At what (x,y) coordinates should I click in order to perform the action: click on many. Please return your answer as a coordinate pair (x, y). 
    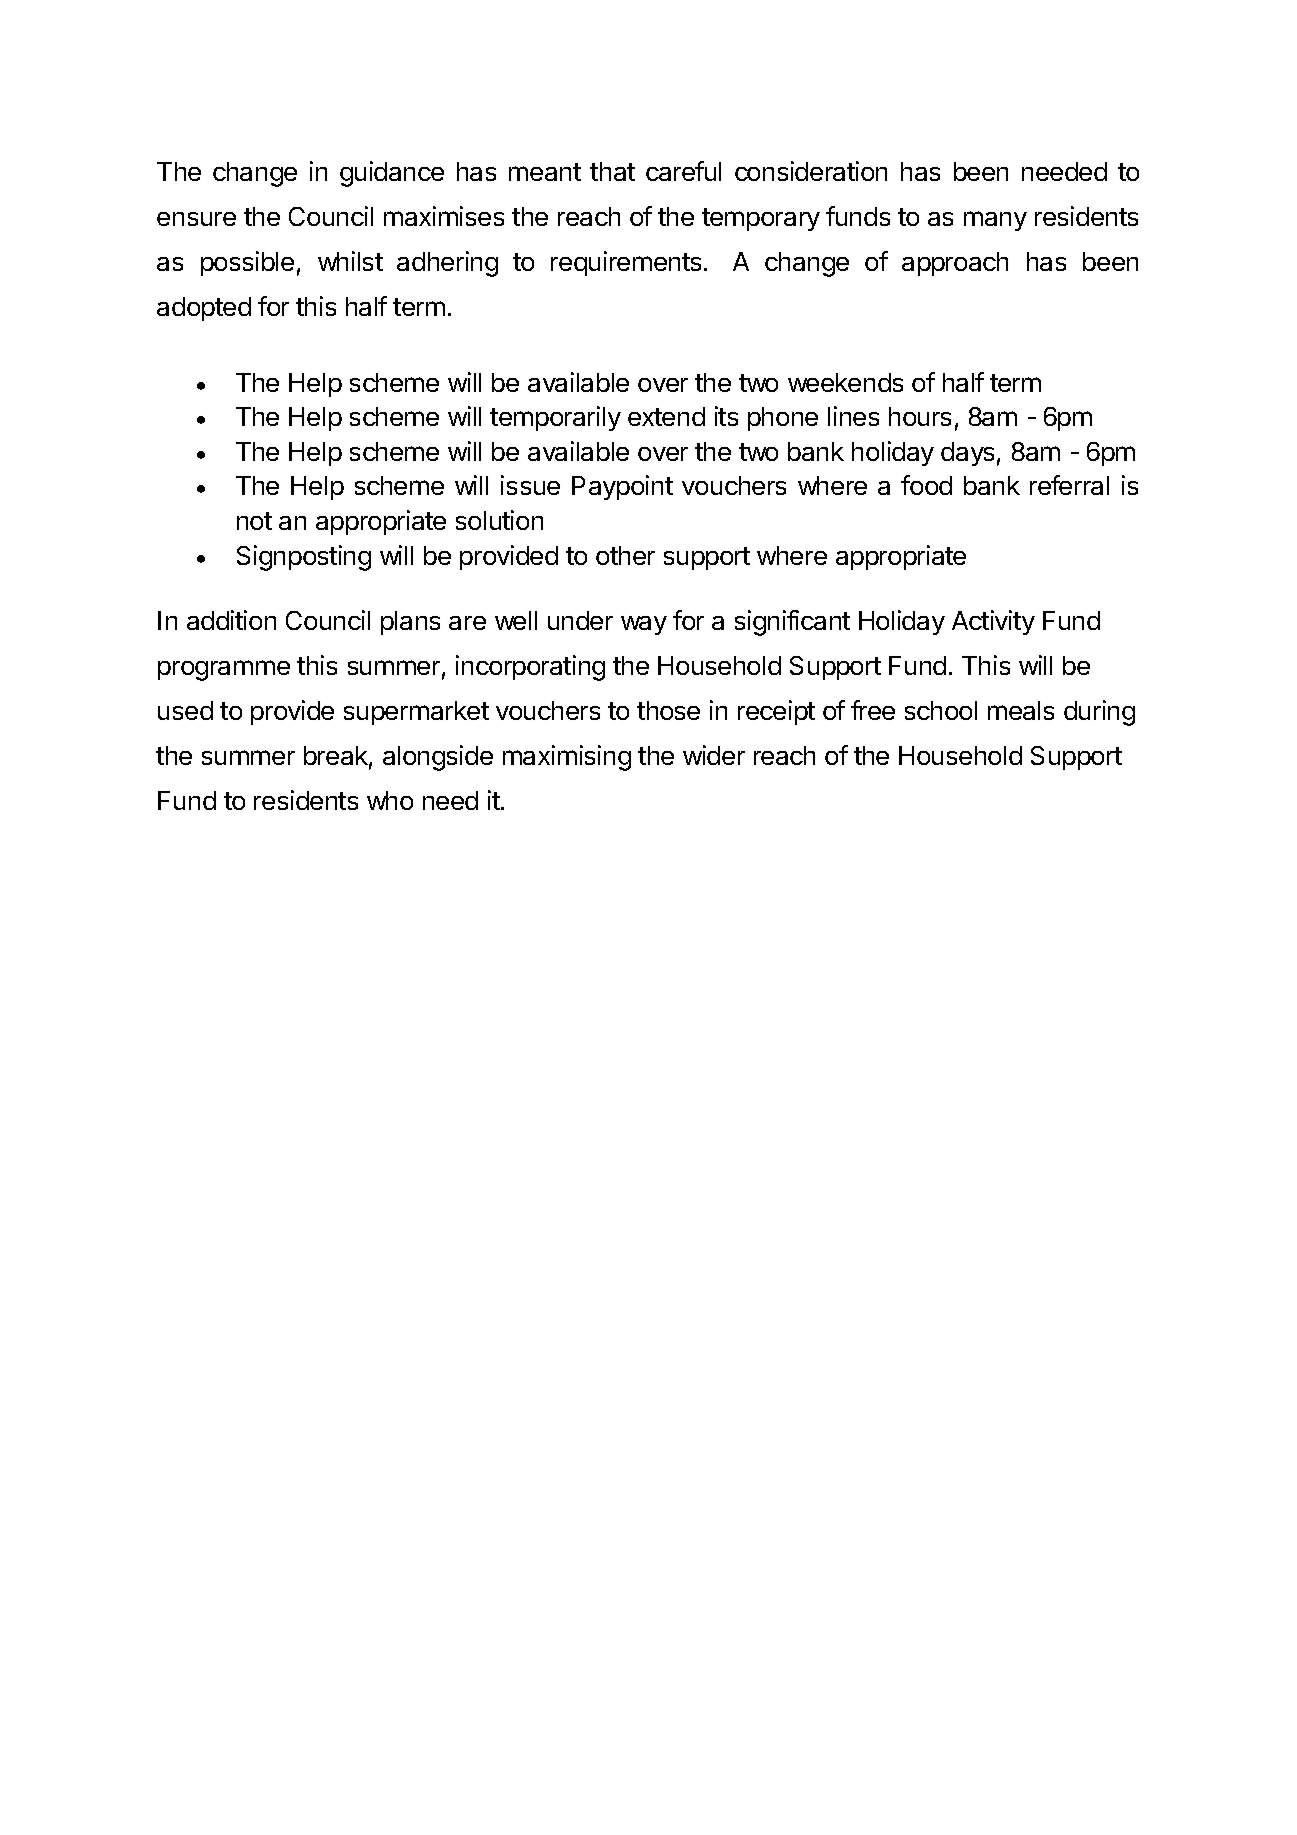
    Looking at the image, I should click on (995, 221).
